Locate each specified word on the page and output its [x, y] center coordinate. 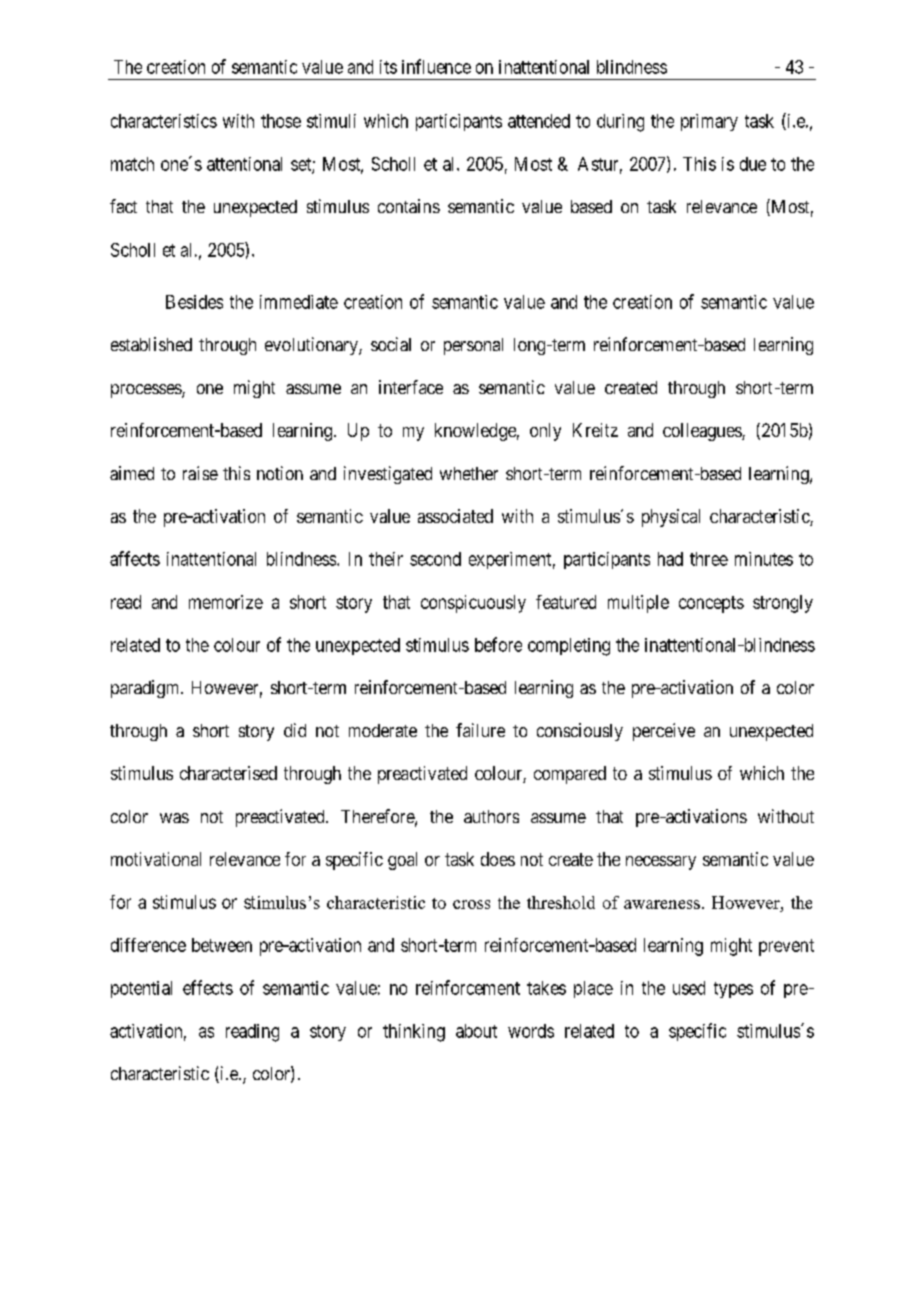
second [435, 559]
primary [709, 122]
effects [208, 987]
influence [436, 66]
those [281, 121]
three [709, 559]
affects [135, 558]
